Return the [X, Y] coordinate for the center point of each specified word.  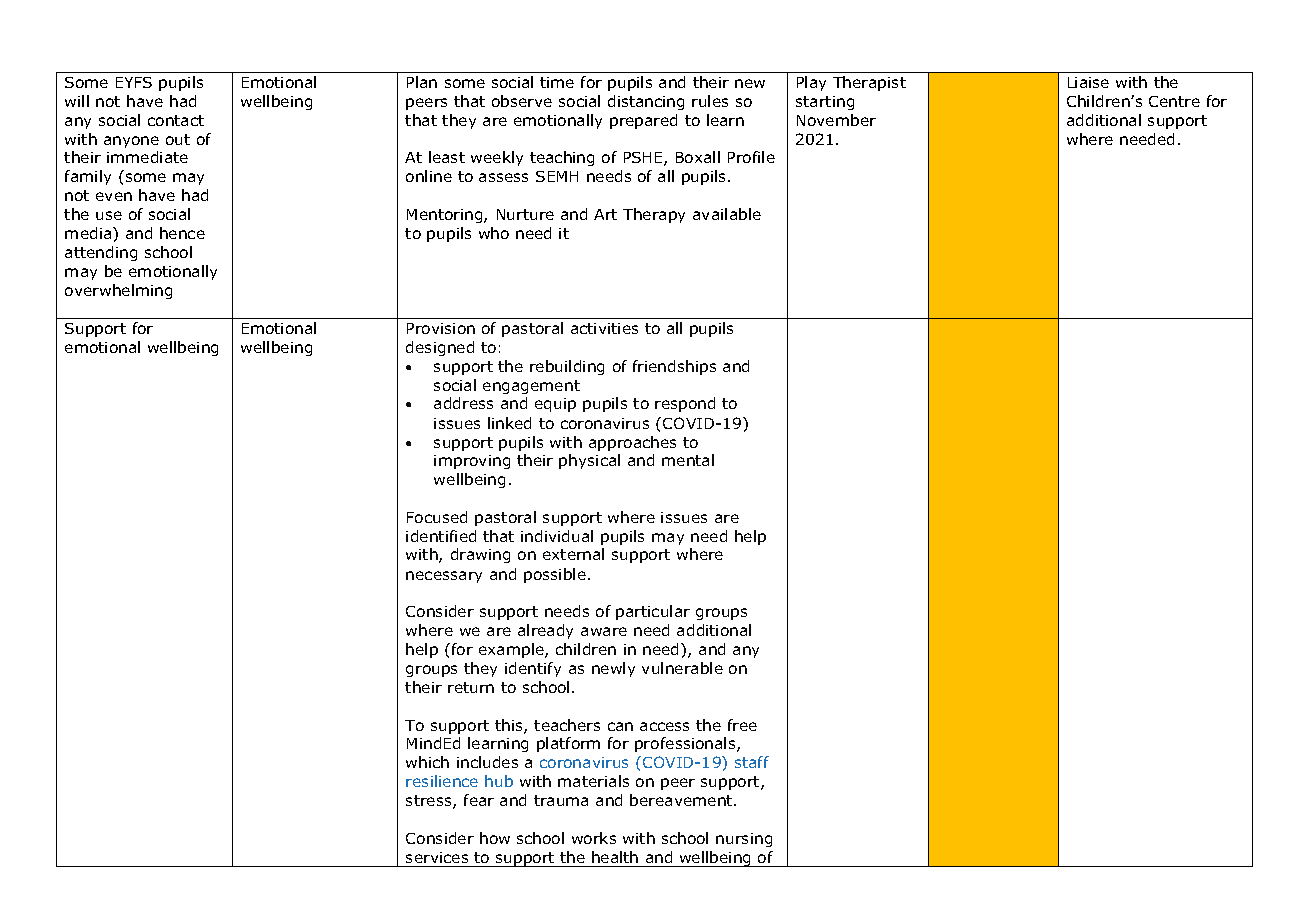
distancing [646, 102]
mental [688, 460]
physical [589, 461]
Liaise [1088, 82]
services [437, 857]
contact [176, 120]
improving [472, 462]
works [594, 838]
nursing [744, 840]
